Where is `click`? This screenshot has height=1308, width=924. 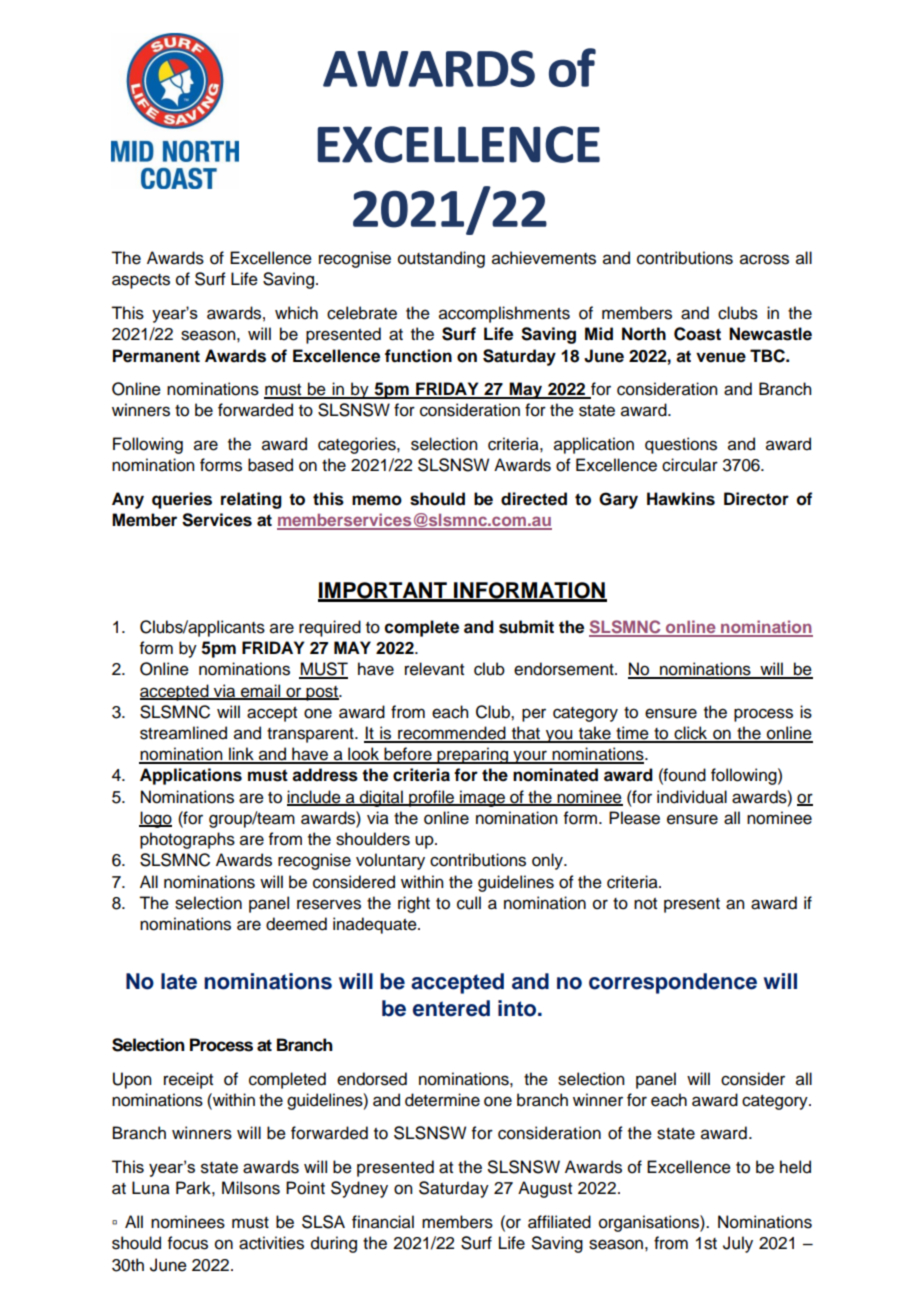 click is located at coordinates (691, 734).
